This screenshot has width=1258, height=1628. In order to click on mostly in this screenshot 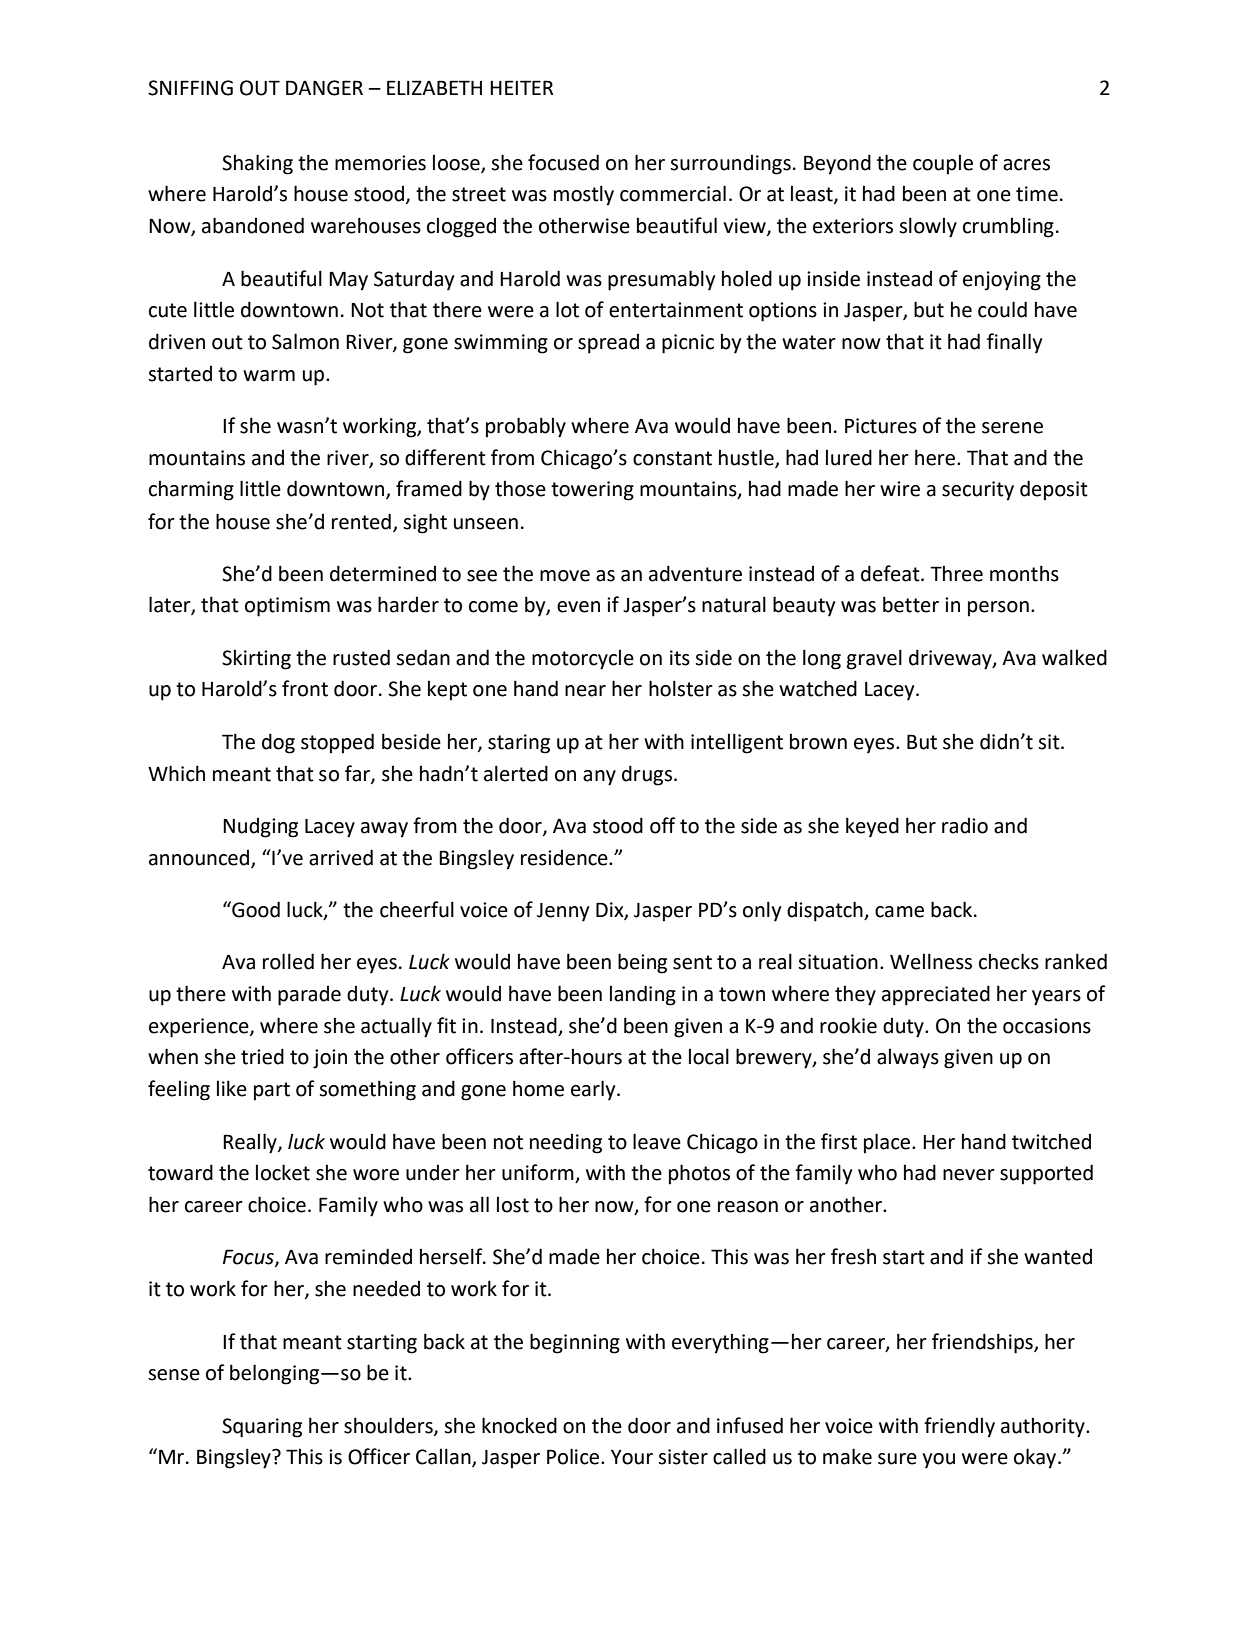, I will do `click(584, 195)`.
